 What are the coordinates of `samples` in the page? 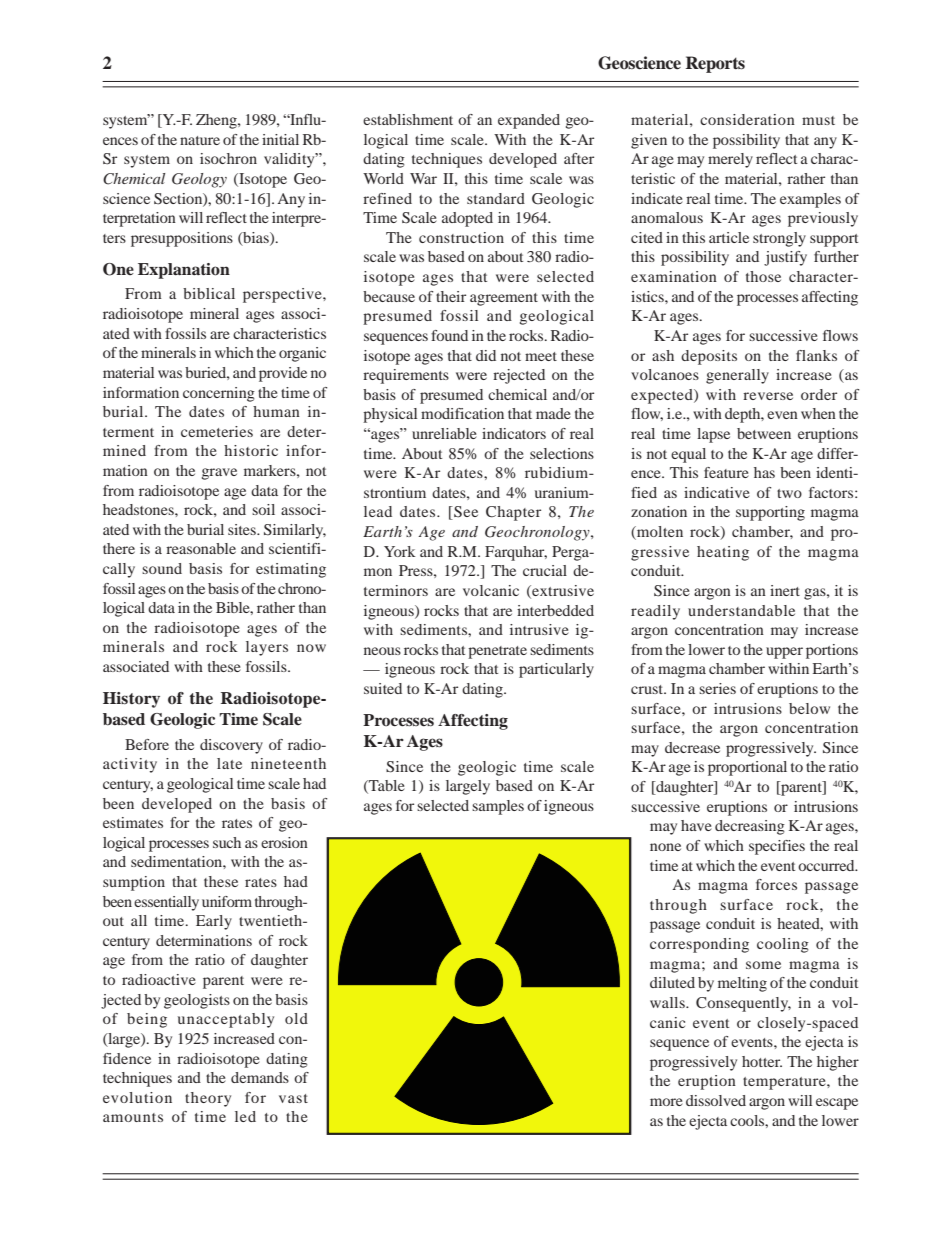 It's located at (498, 807).
